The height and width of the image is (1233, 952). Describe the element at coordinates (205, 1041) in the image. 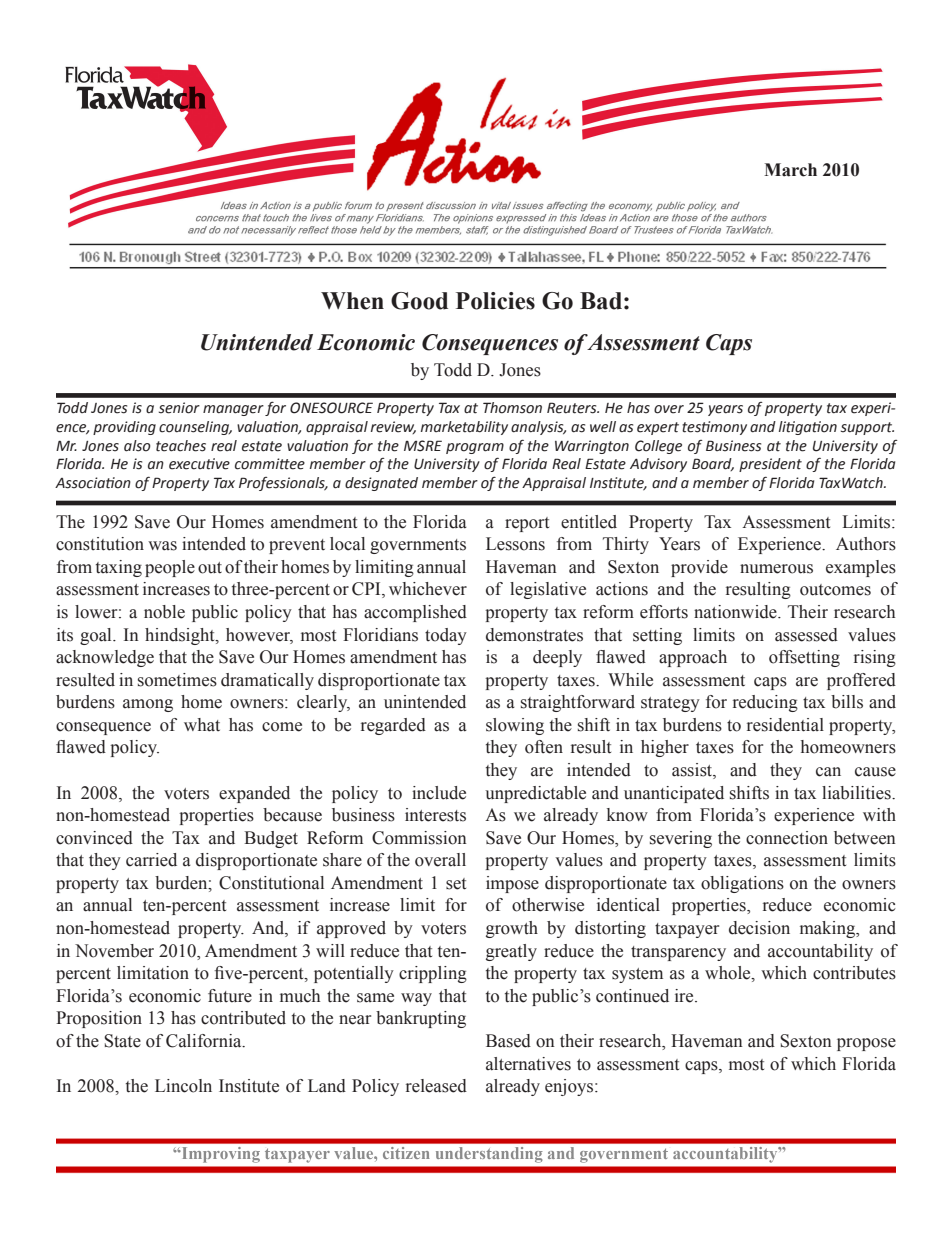

I see `California` at that location.
